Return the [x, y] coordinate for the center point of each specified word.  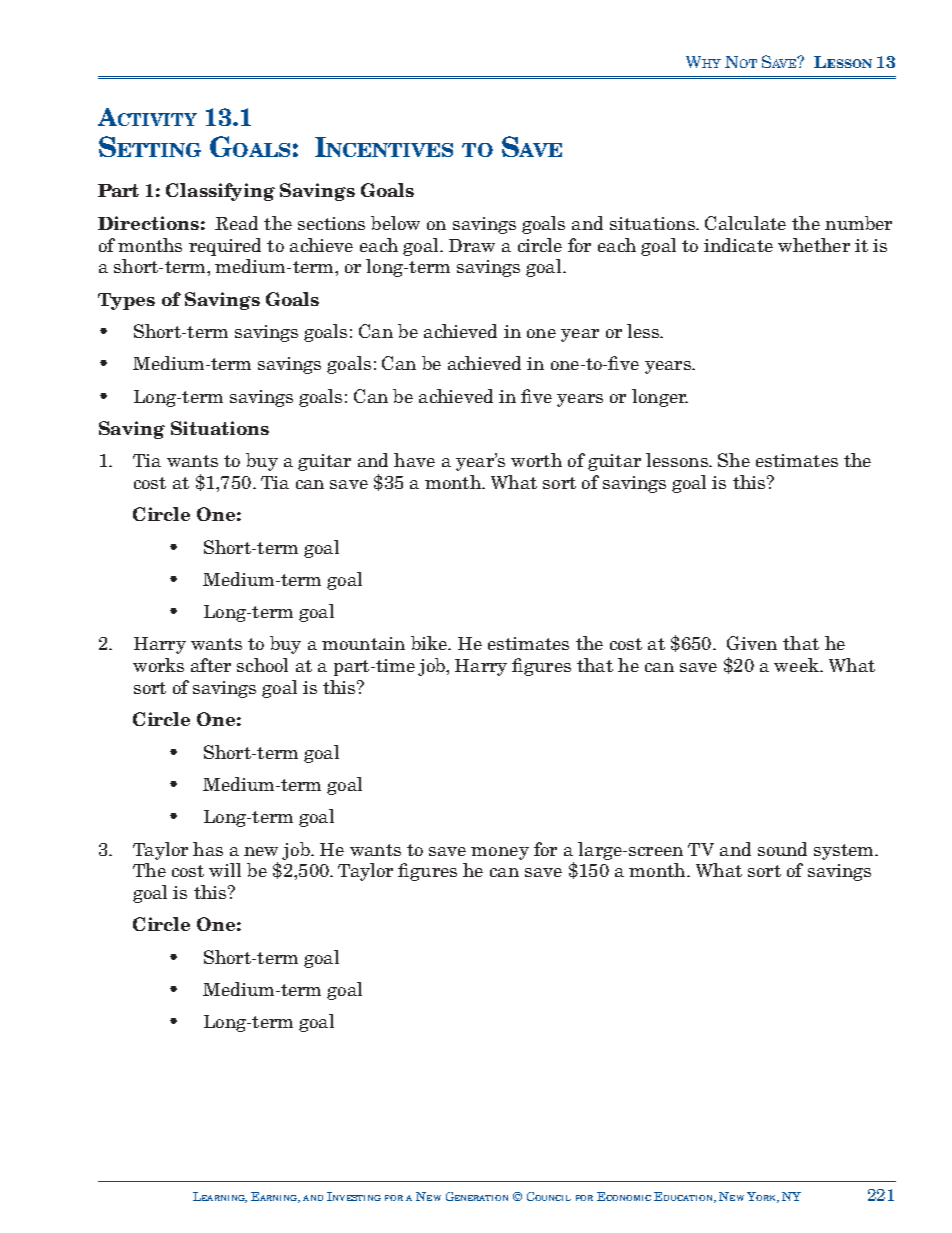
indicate [738, 245]
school [262, 665]
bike [430, 643]
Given [752, 643]
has [208, 849]
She [734, 460]
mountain [363, 643]
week [797, 665]
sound [782, 849]
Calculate [745, 223]
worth [536, 460]
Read [236, 223]
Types [126, 301]
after [211, 665]
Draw [472, 245]
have [414, 460]
